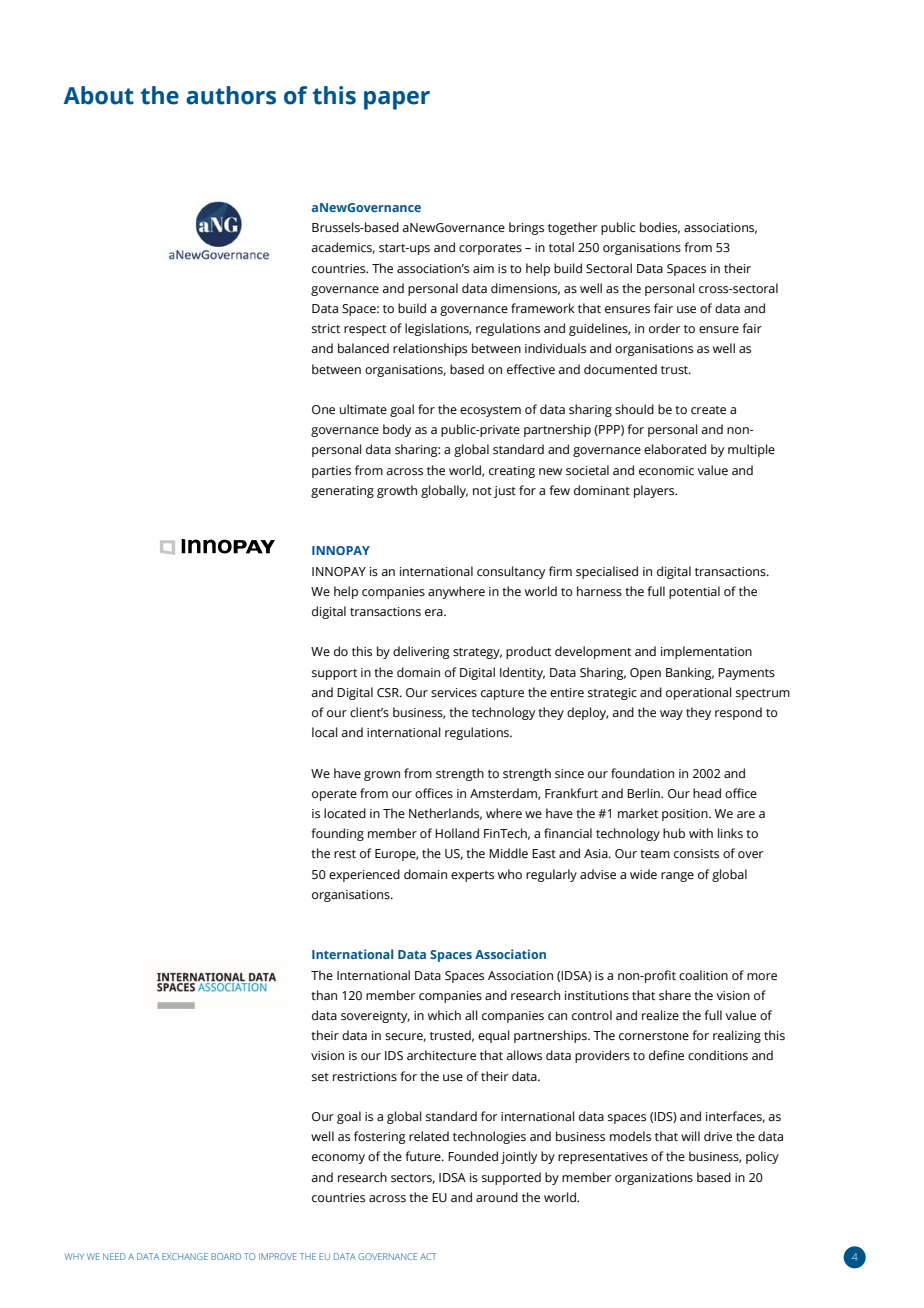  Describe the element at coordinates (397, 100) in the screenshot. I see `paper` at that location.
